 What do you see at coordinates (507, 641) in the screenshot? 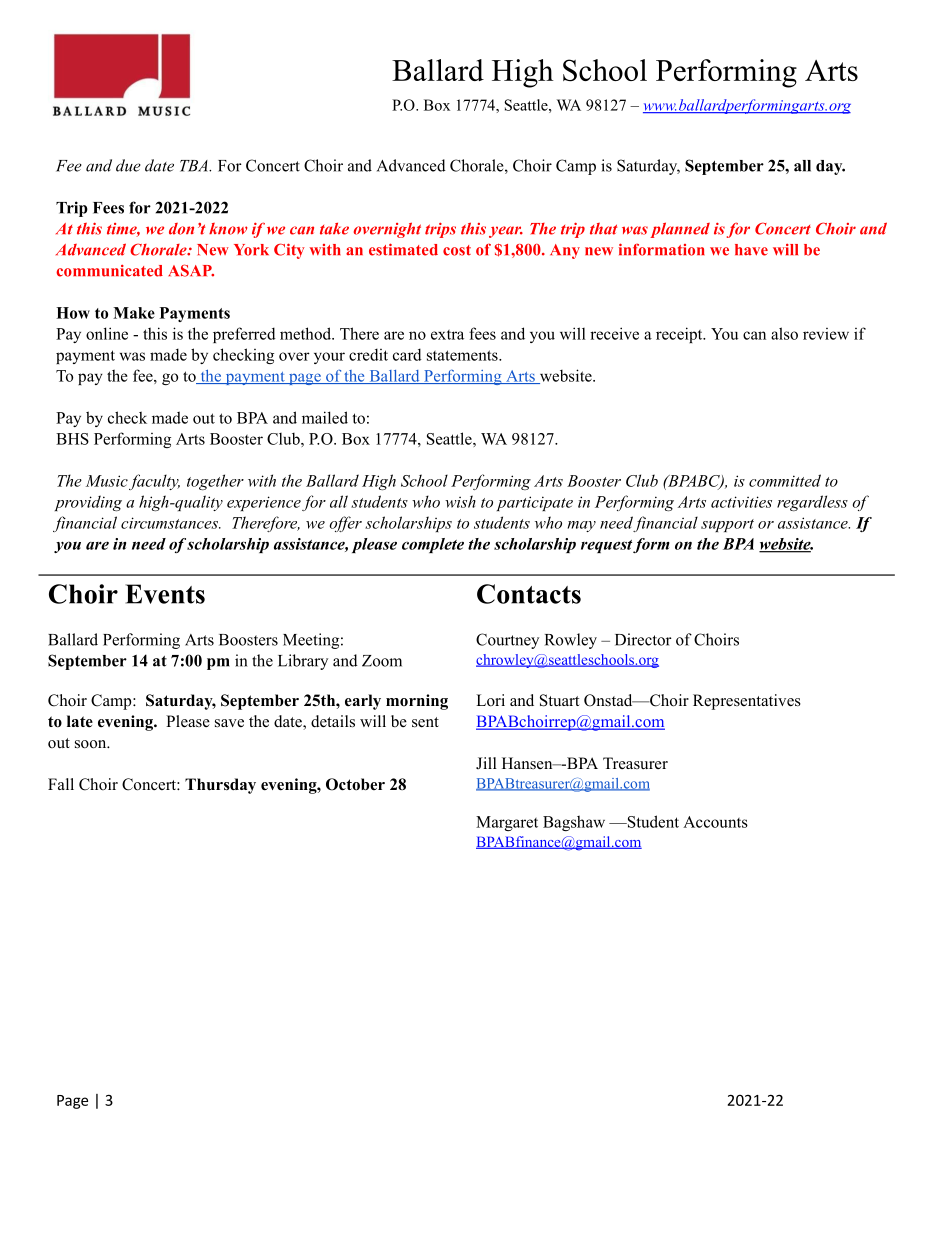
I see `Courtney` at bounding box center [507, 641].
